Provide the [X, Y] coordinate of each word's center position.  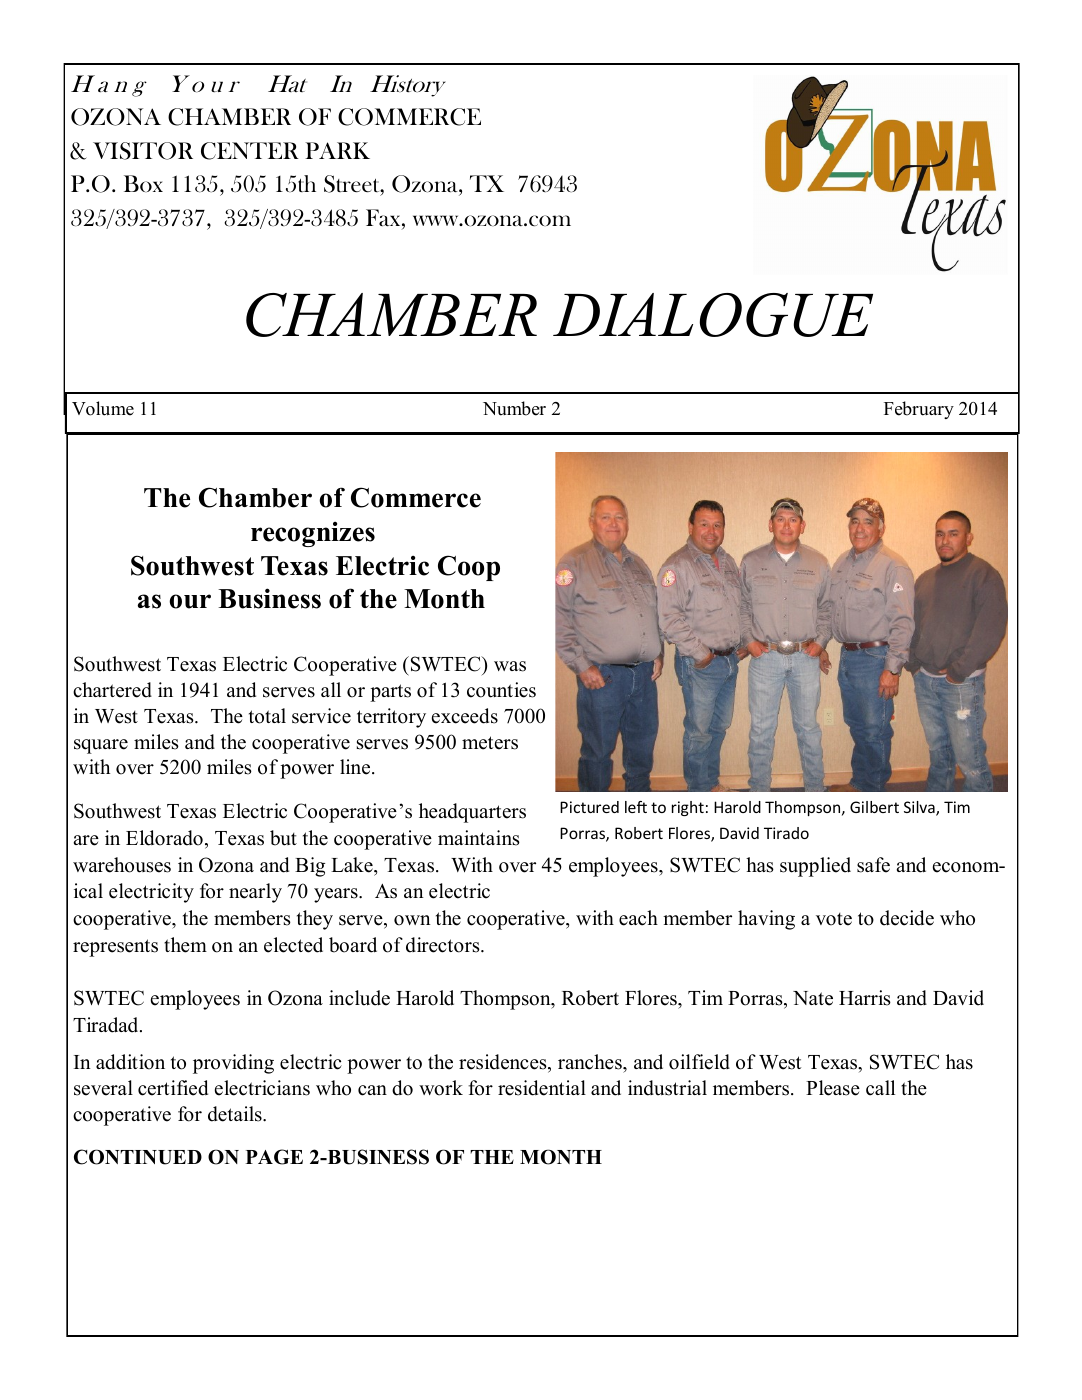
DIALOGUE [713, 315]
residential [542, 1088]
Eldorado [164, 838]
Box [143, 183]
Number [514, 408]
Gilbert [874, 807]
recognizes [313, 534]
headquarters [472, 813]
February [919, 410]
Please [833, 1088]
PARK [337, 150]
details [236, 1114]
